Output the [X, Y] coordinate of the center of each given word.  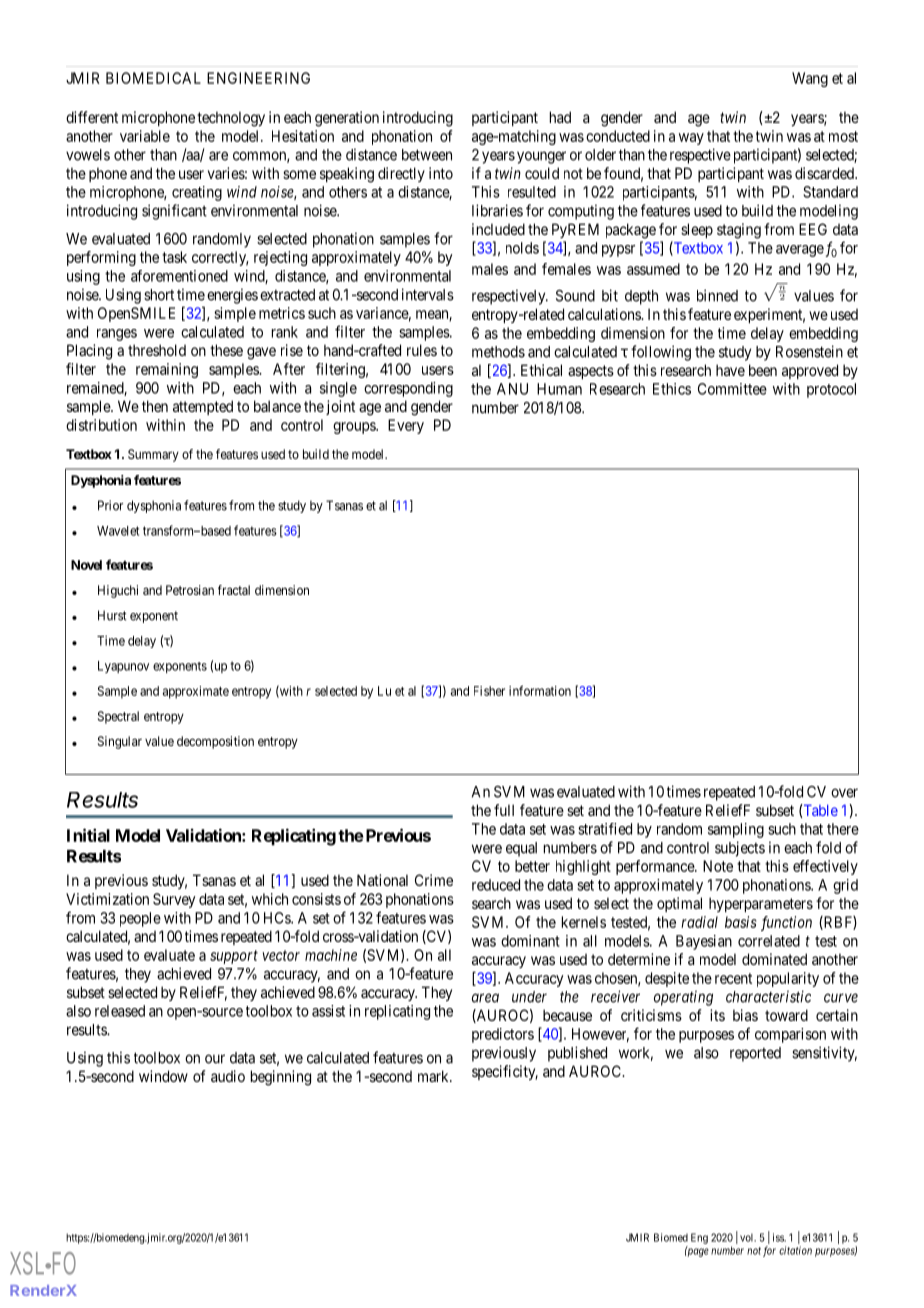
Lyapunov [123, 667]
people [140, 919]
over [844, 793]
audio [228, 1076]
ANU [512, 389]
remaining [167, 370]
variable [145, 136]
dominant [530, 941]
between [427, 155]
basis [741, 922]
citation [795, 1250]
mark [434, 1076]
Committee [732, 389]
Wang [810, 79]
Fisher [489, 691]
